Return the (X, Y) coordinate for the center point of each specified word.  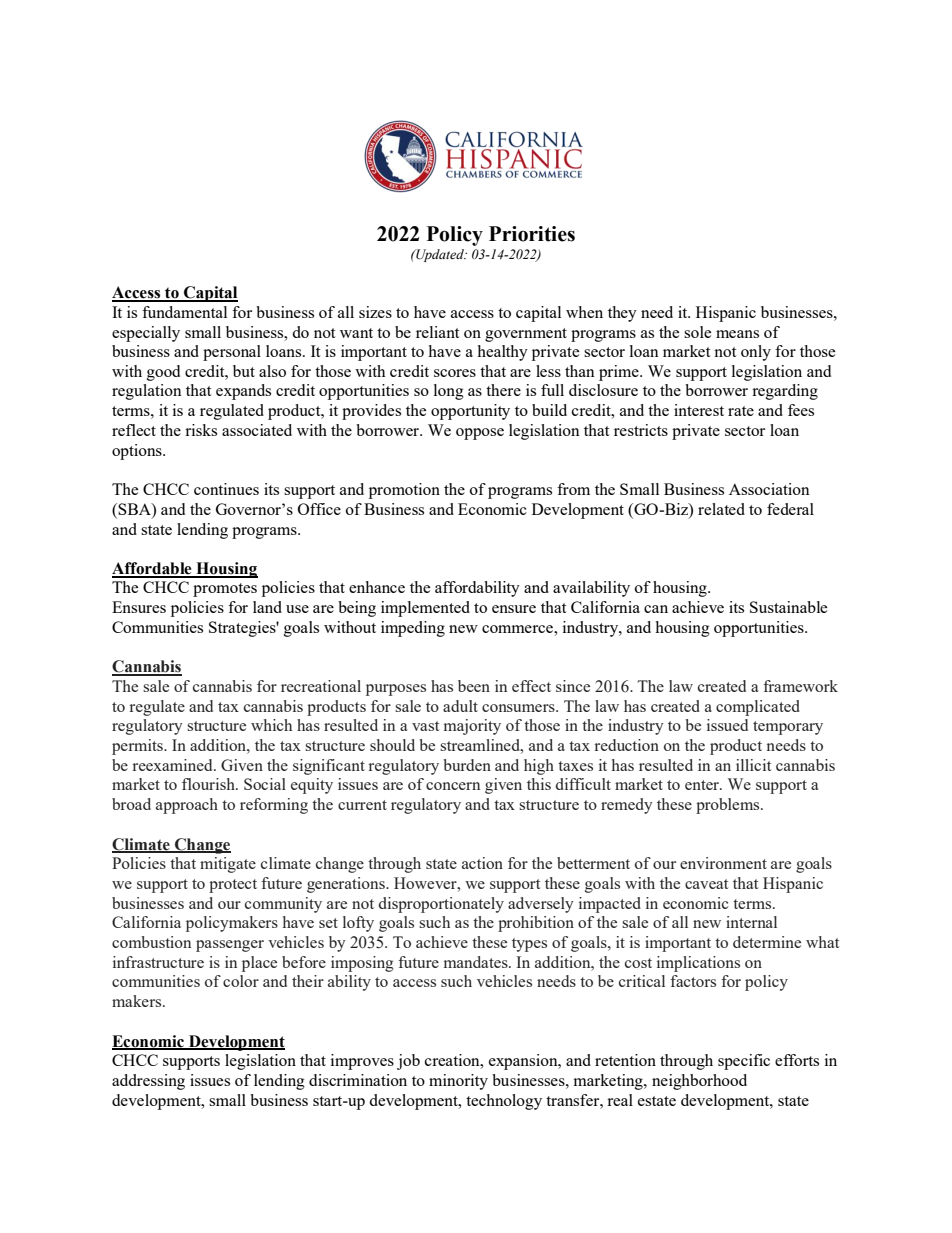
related (721, 509)
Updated (440, 255)
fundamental (184, 312)
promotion (404, 491)
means (737, 334)
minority (458, 1082)
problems (729, 806)
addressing (148, 1082)
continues (226, 489)
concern (453, 786)
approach (187, 806)
